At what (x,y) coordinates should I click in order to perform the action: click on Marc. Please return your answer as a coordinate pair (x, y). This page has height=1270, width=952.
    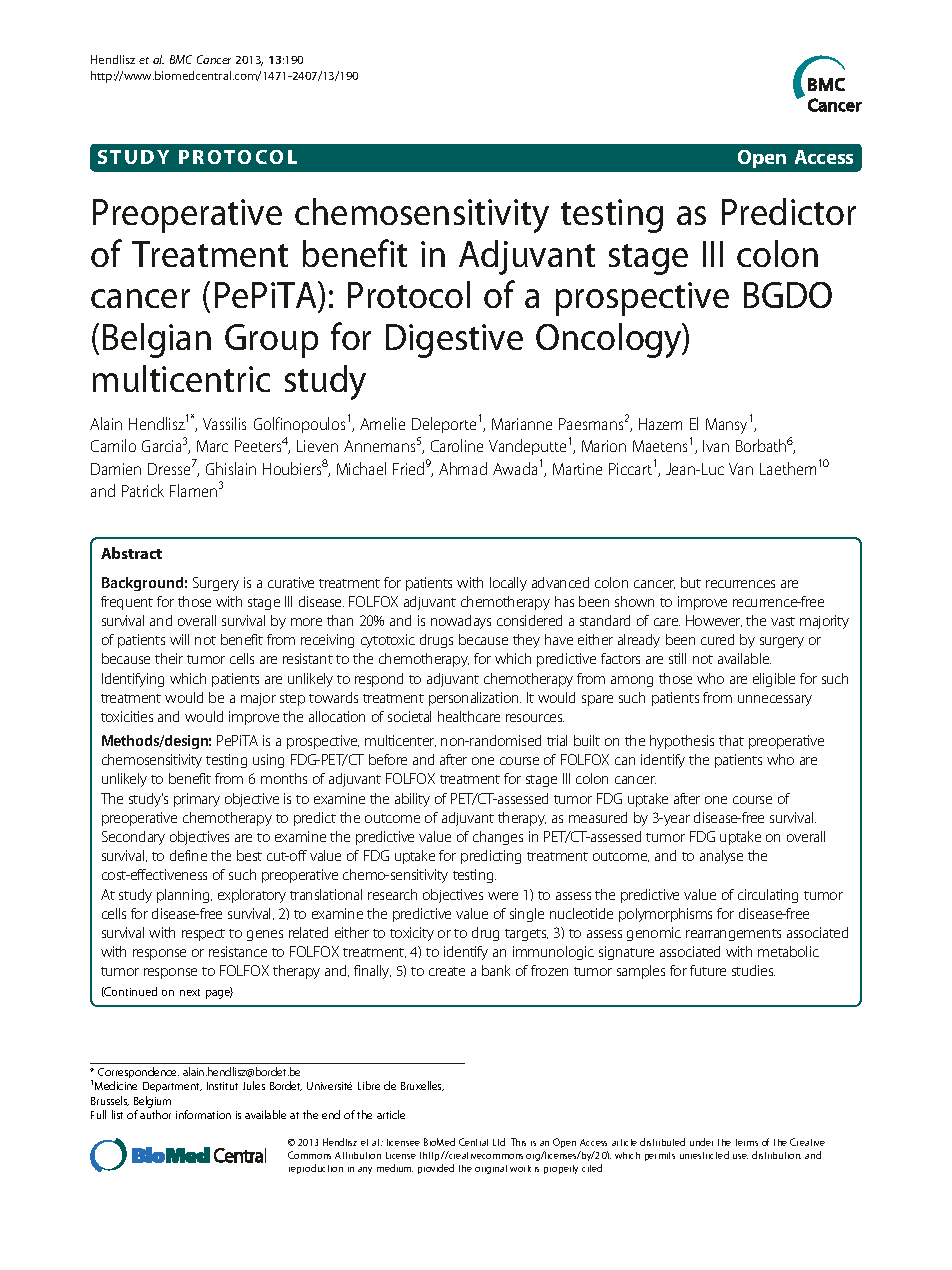
    Looking at the image, I should click on (212, 446).
